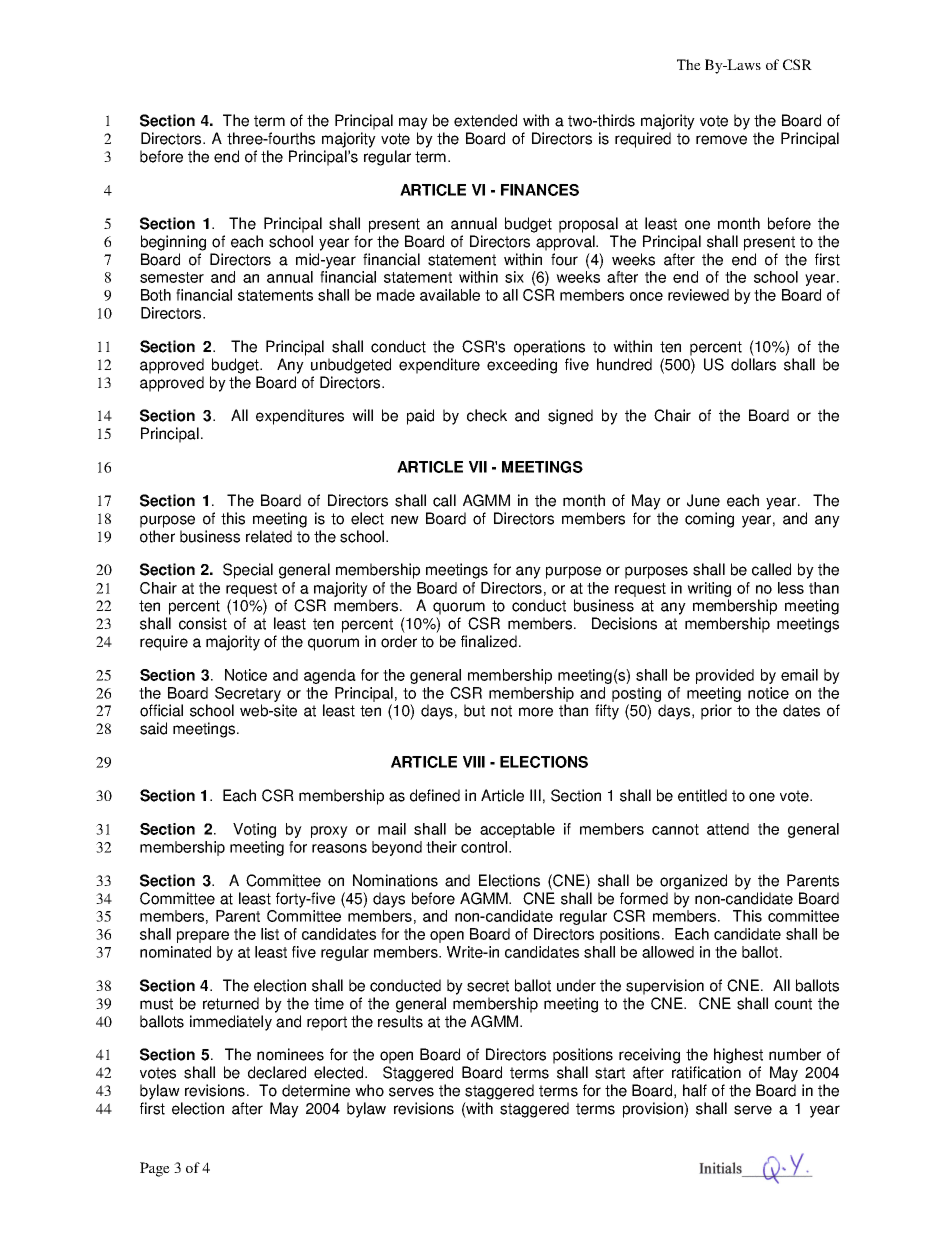 This screenshot has height=1233, width=952. I want to click on defined, so click(435, 795).
